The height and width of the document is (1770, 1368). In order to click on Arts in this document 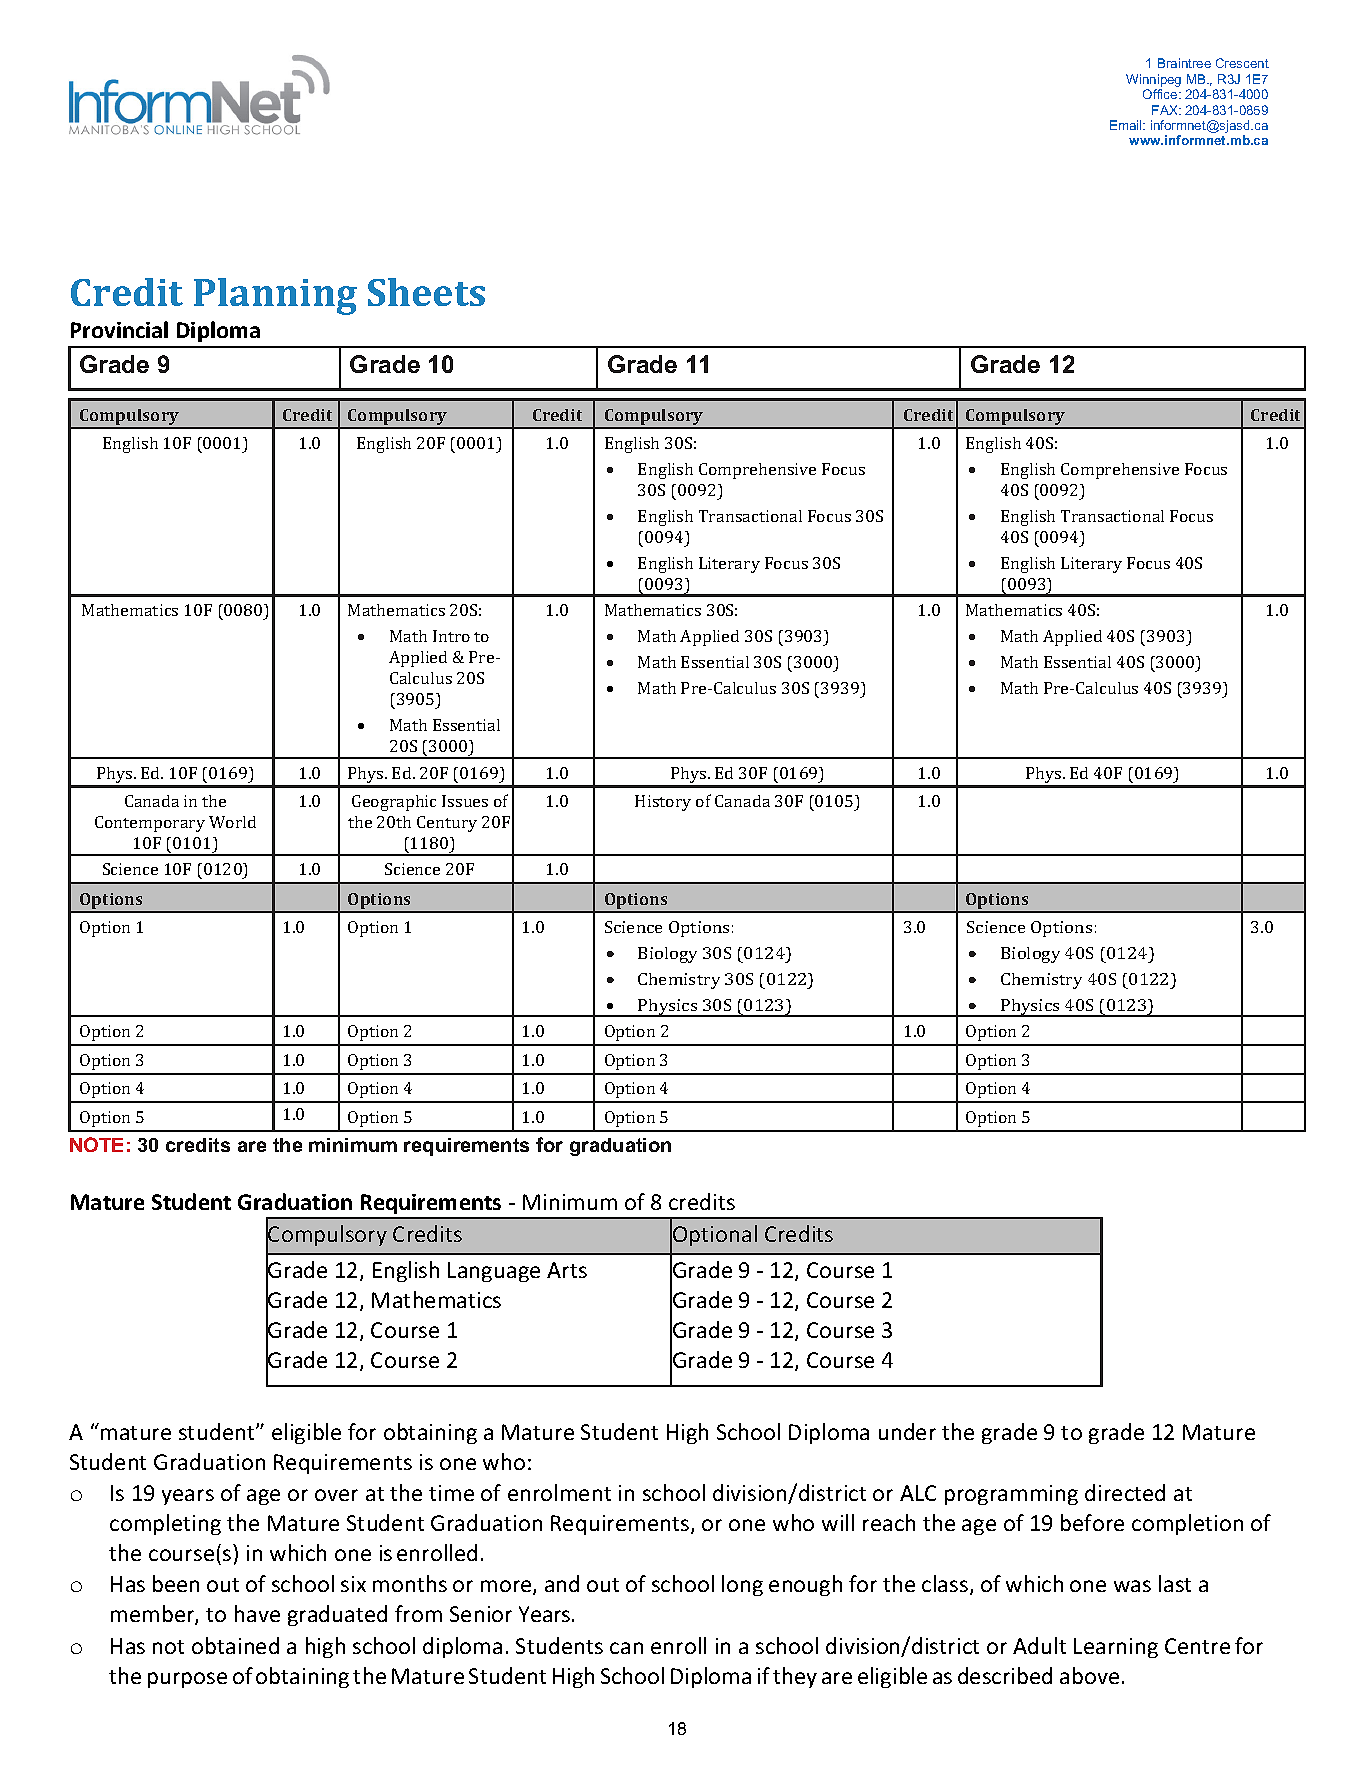, I will do `click(567, 1270)`.
